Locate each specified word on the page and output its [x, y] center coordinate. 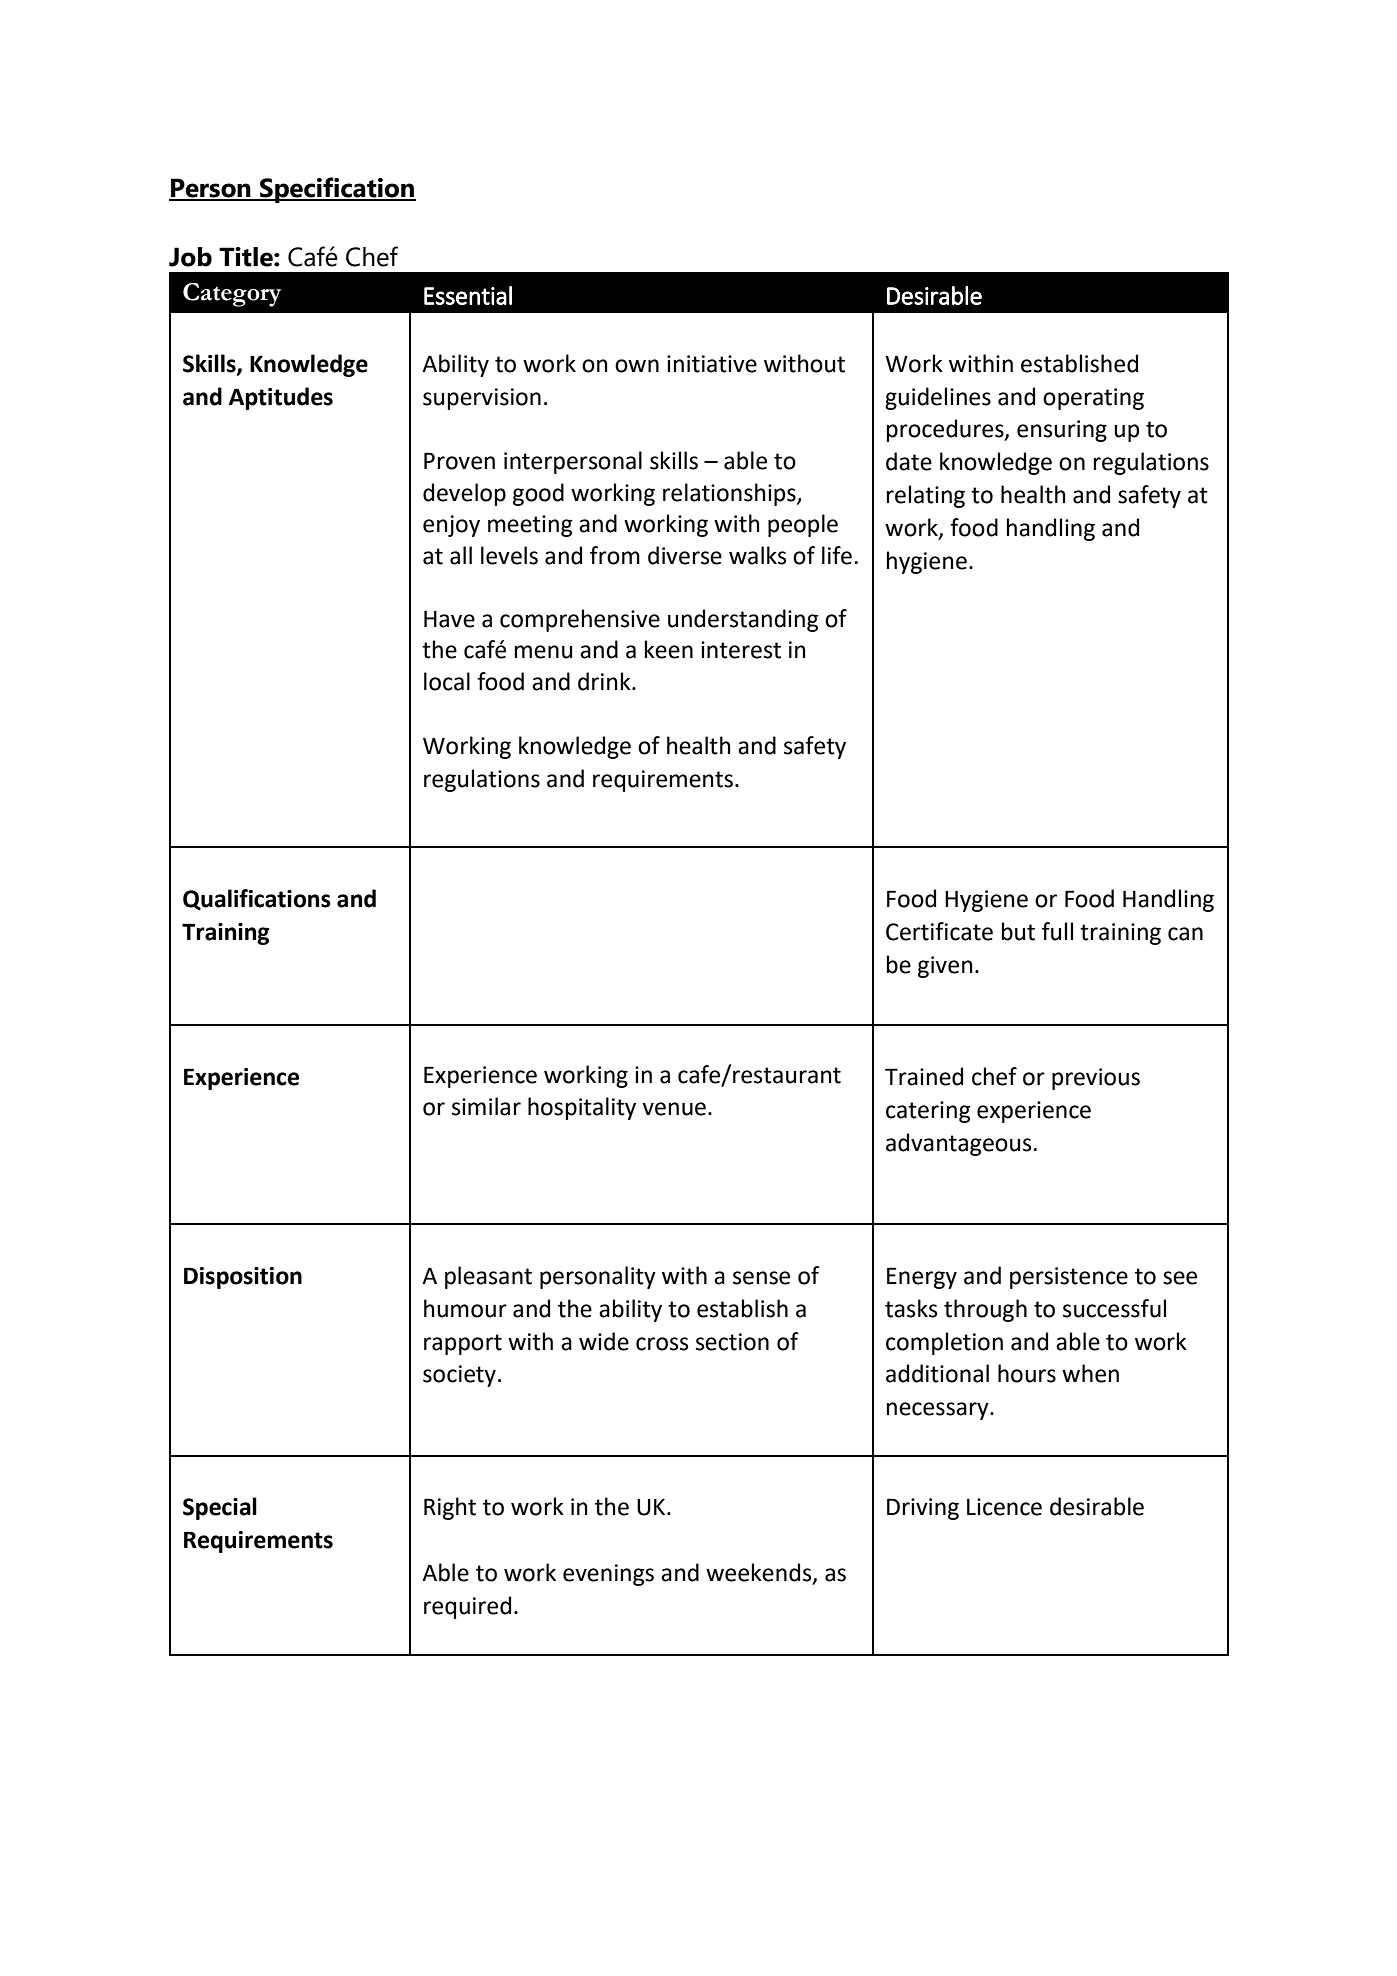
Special [220, 1508]
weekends [760, 1573]
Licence [1004, 1507]
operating [1093, 399]
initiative [712, 364]
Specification [337, 190]
